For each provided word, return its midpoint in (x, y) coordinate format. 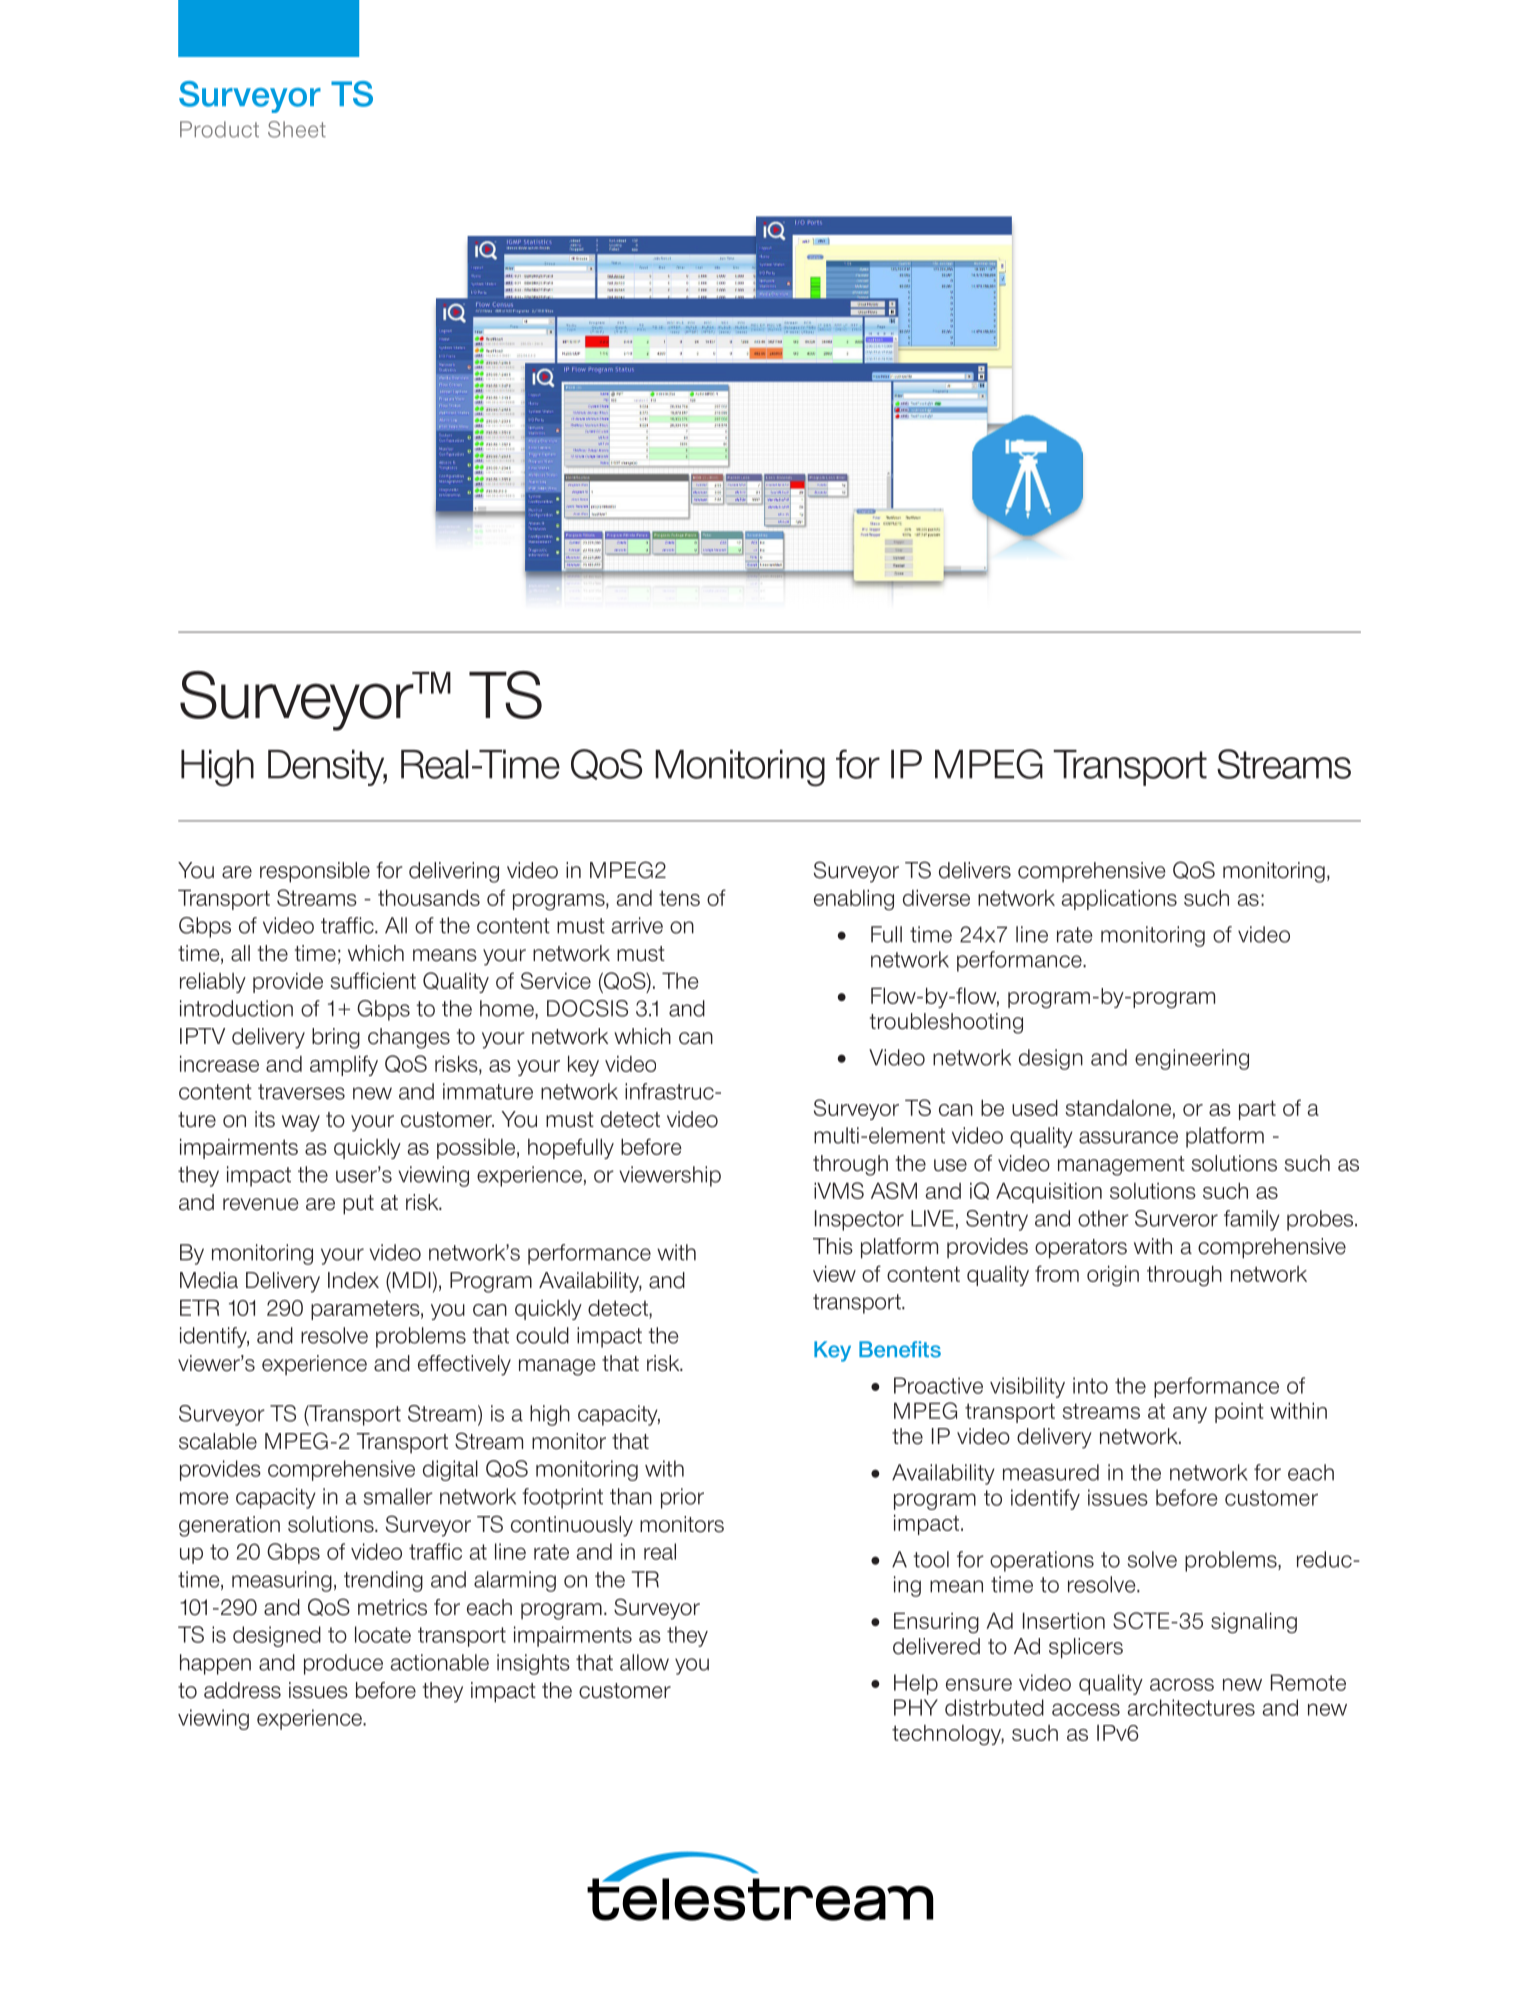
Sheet (297, 129)
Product (219, 129)
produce (343, 1664)
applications (1119, 899)
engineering (1192, 1059)
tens (679, 898)
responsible (315, 872)
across (1182, 1684)
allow (644, 1662)
